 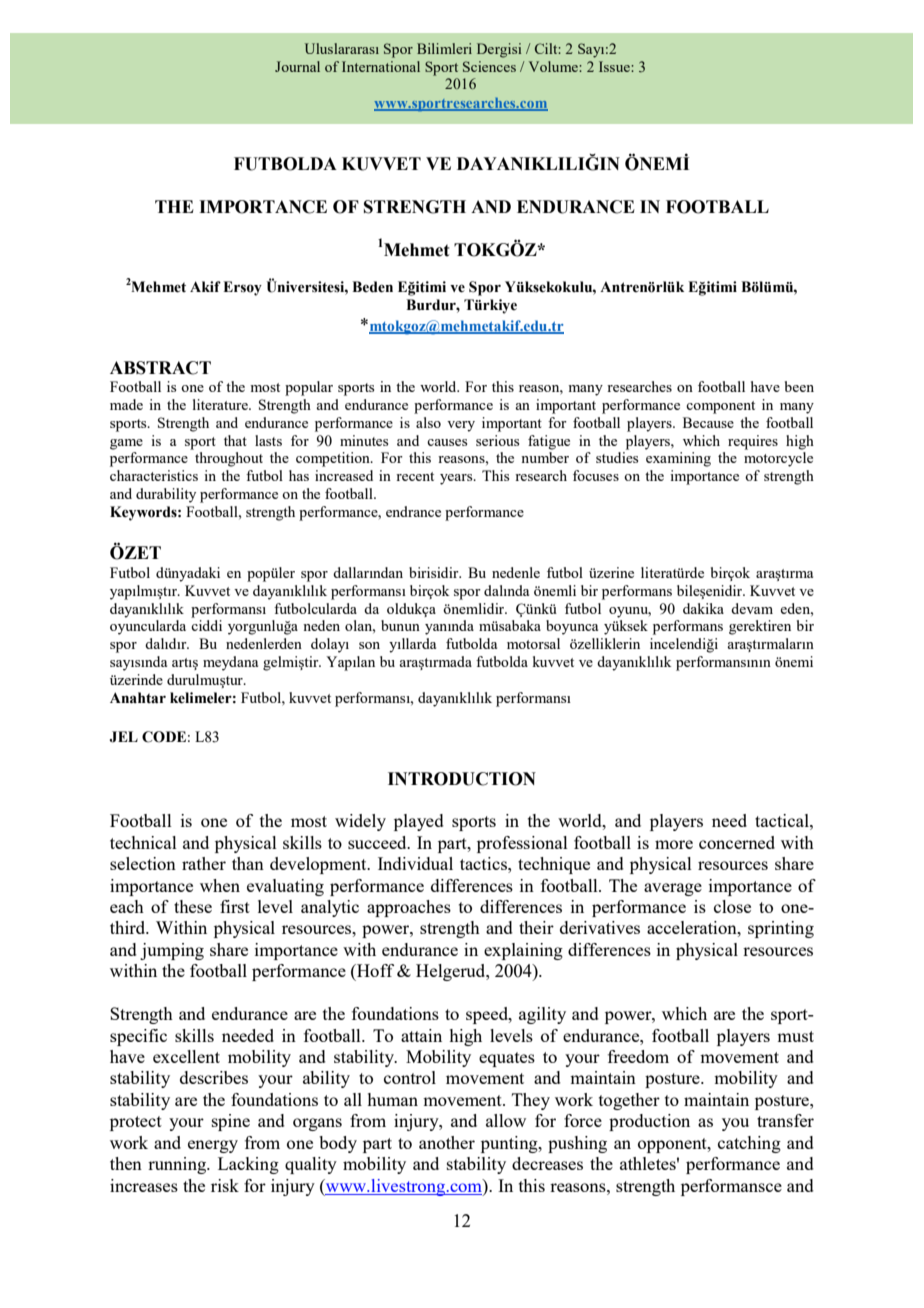 What do you see at coordinates (204, 863) in the document?
I see `rather` at bounding box center [204, 863].
